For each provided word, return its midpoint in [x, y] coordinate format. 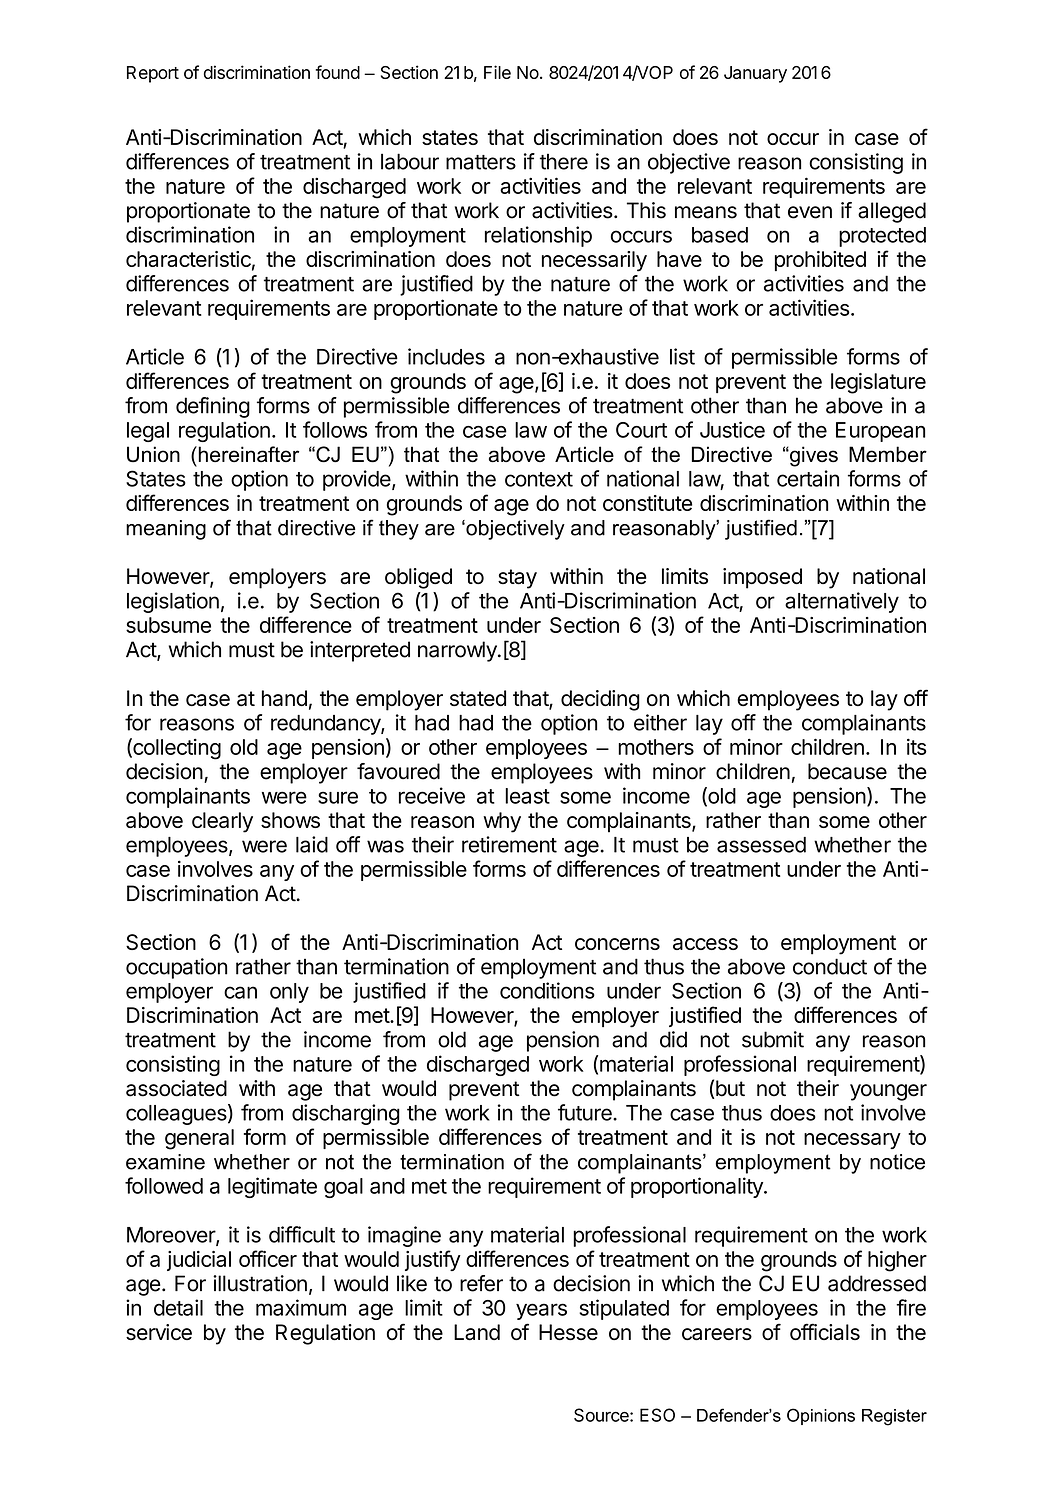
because [847, 771]
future [586, 1112]
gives [813, 456]
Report [153, 74]
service [159, 1332]
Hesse [568, 1332]
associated [176, 1088]
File [497, 72]
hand [284, 698]
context [539, 479]
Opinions [821, 1416]
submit [773, 1039]
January [755, 74]
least [527, 796]
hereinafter [247, 454]
